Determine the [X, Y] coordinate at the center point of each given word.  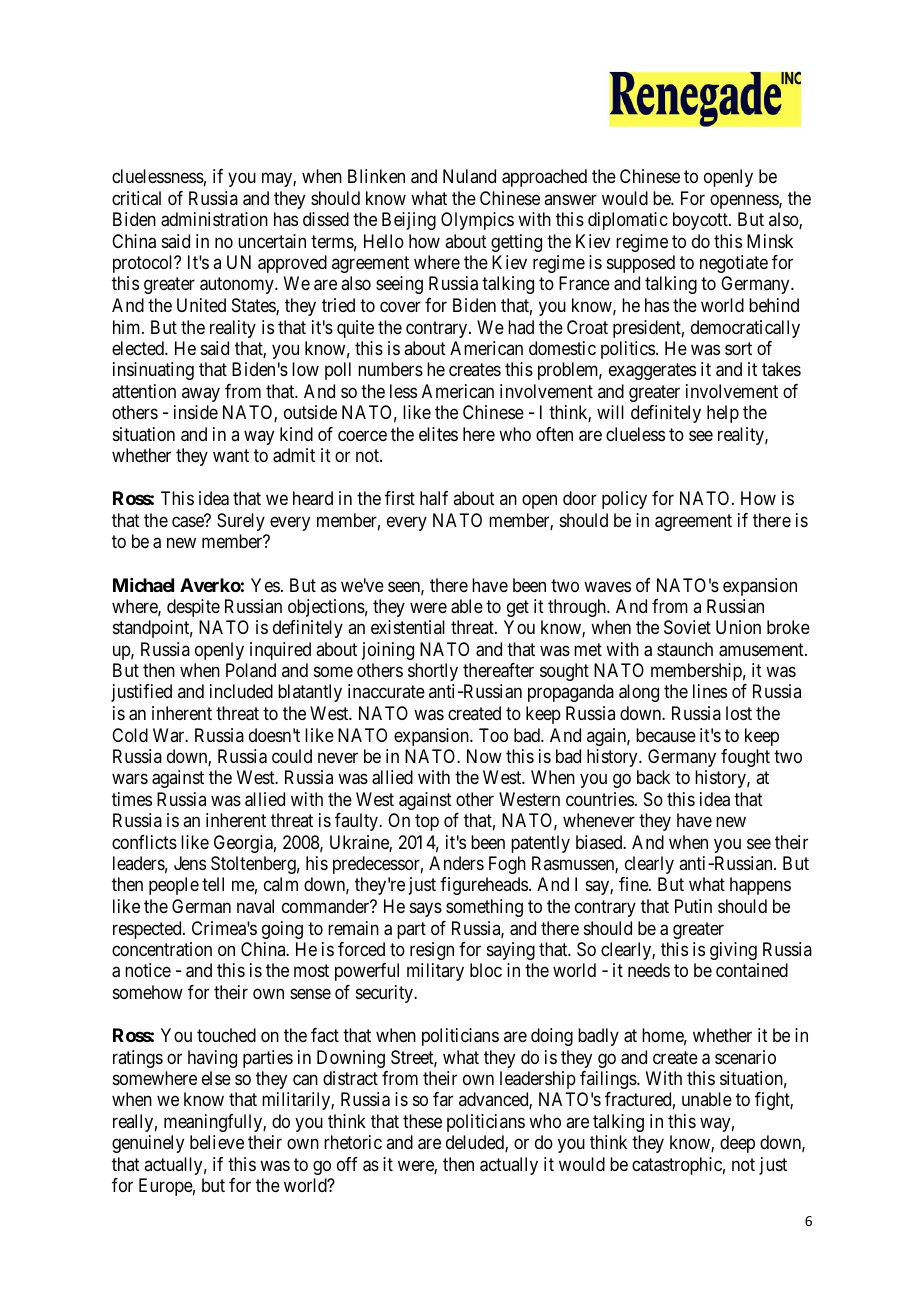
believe [217, 1142]
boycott [701, 221]
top [427, 823]
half [434, 498]
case [189, 522]
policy [624, 500]
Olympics [477, 221]
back [653, 777]
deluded [476, 1143]
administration [214, 219]
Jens [190, 863]
